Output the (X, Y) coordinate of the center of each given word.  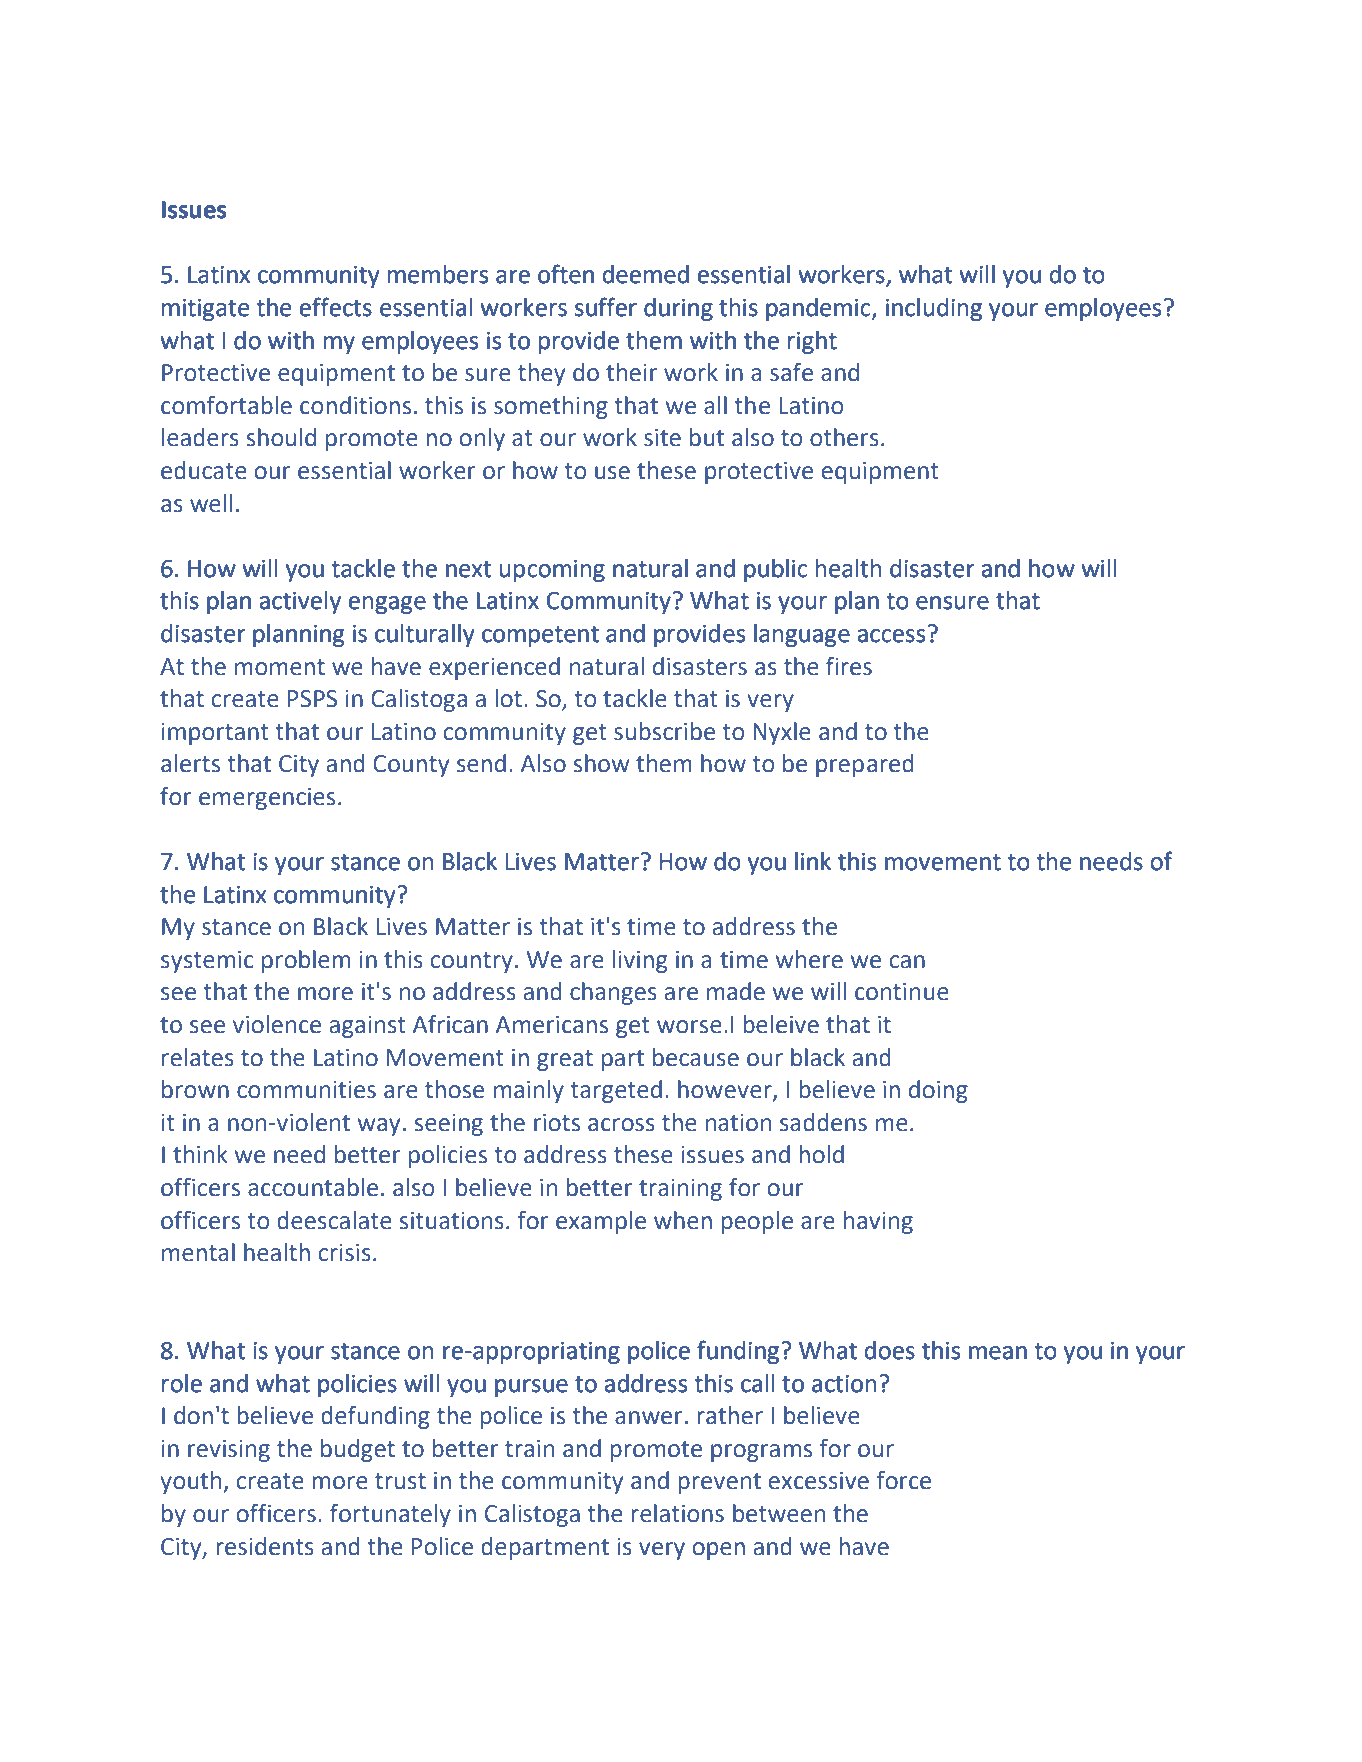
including (934, 309)
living (640, 961)
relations (677, 1513)
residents (265, 1546)
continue (902, 992)
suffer (606, 307)
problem (306, 961)
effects (335, 307)
